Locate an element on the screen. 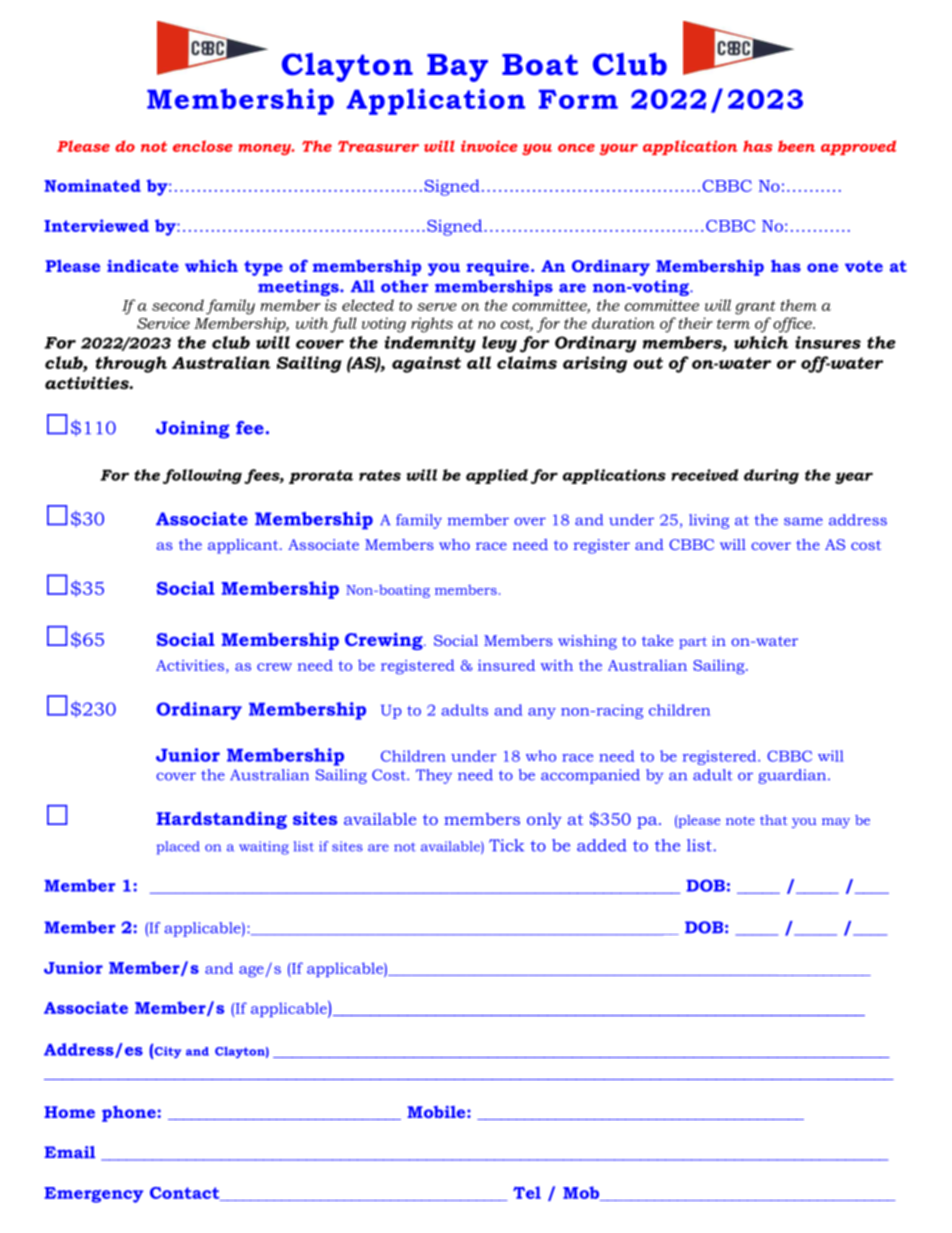 The image size is (952, 1233). added is located at coordinates (602, 845).
